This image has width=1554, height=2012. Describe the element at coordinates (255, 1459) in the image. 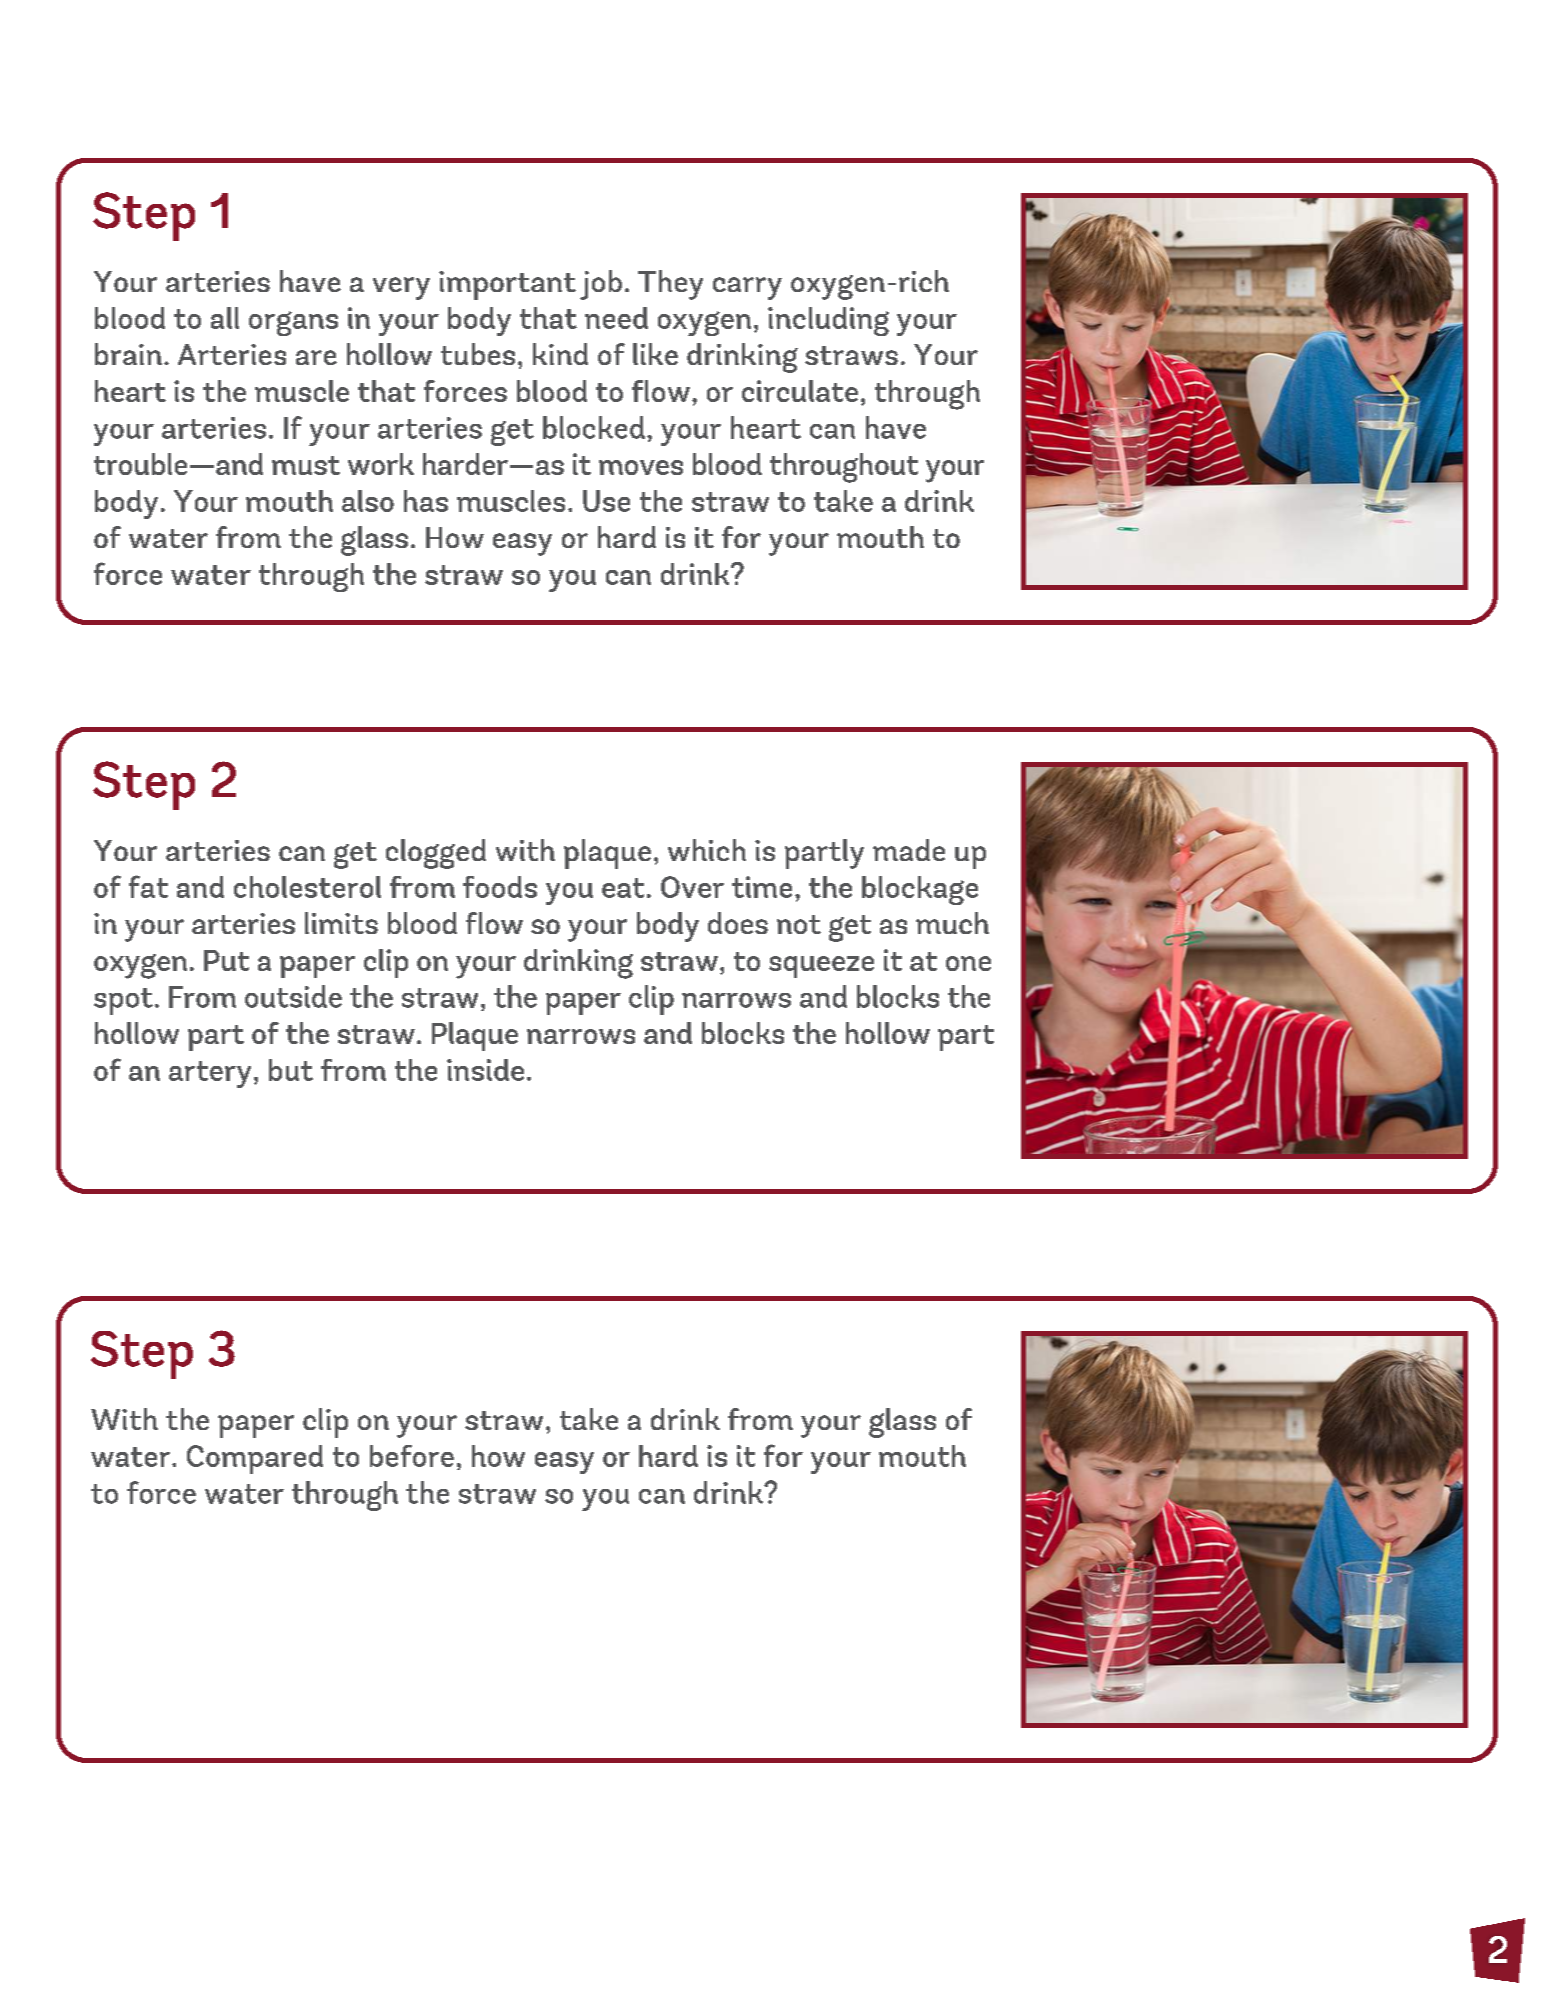

I see `Compared` at that location.
